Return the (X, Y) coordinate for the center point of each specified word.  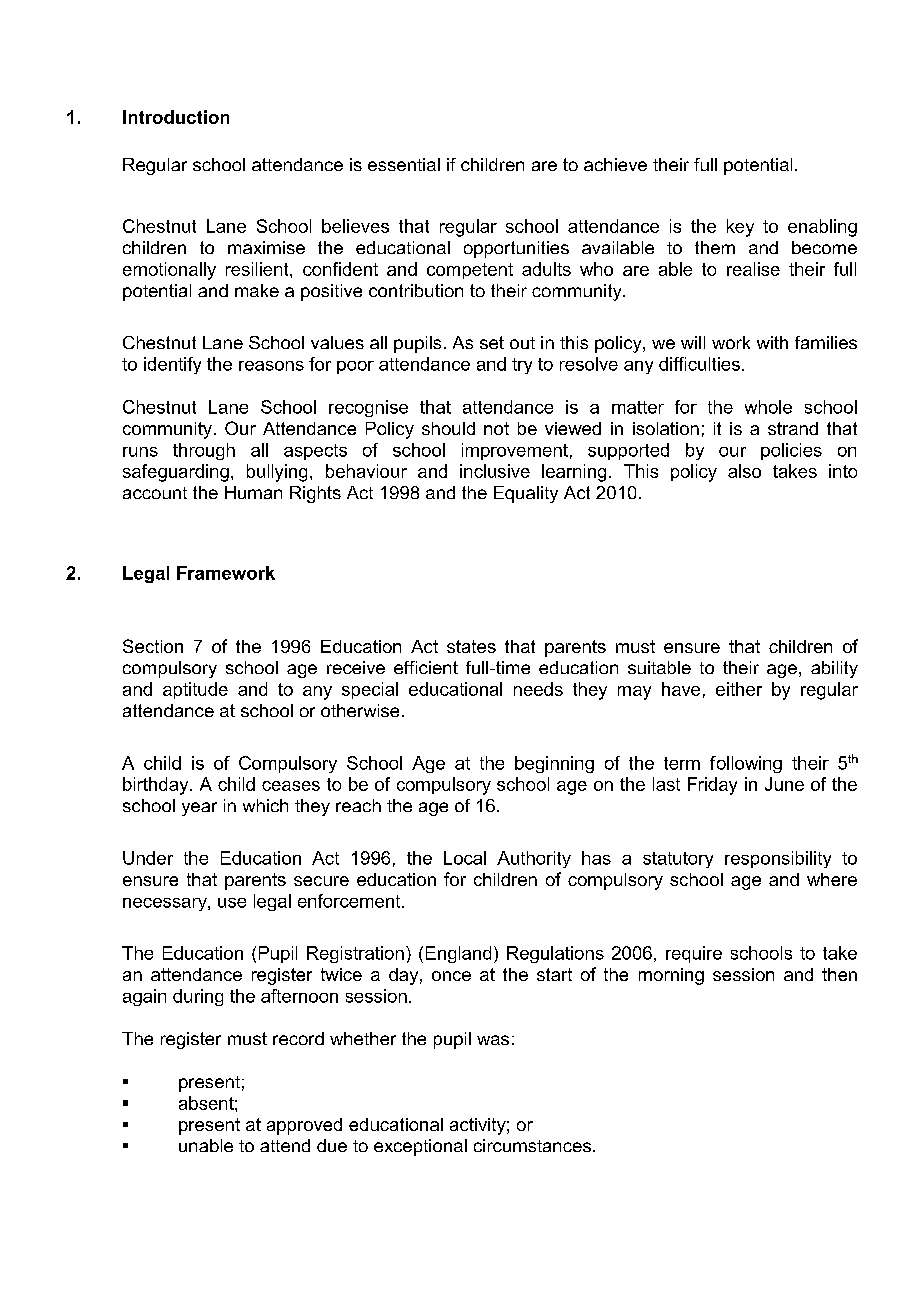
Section (153, 646)
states (471, 646)
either (739, 689)
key (740, 228)
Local (465, 858)
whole (768, 407)
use (232, 903)
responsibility (778, 859)
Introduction (176, 117)
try (522, 366)
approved (304, 1126)
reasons (271, 366)
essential (404, 164)
